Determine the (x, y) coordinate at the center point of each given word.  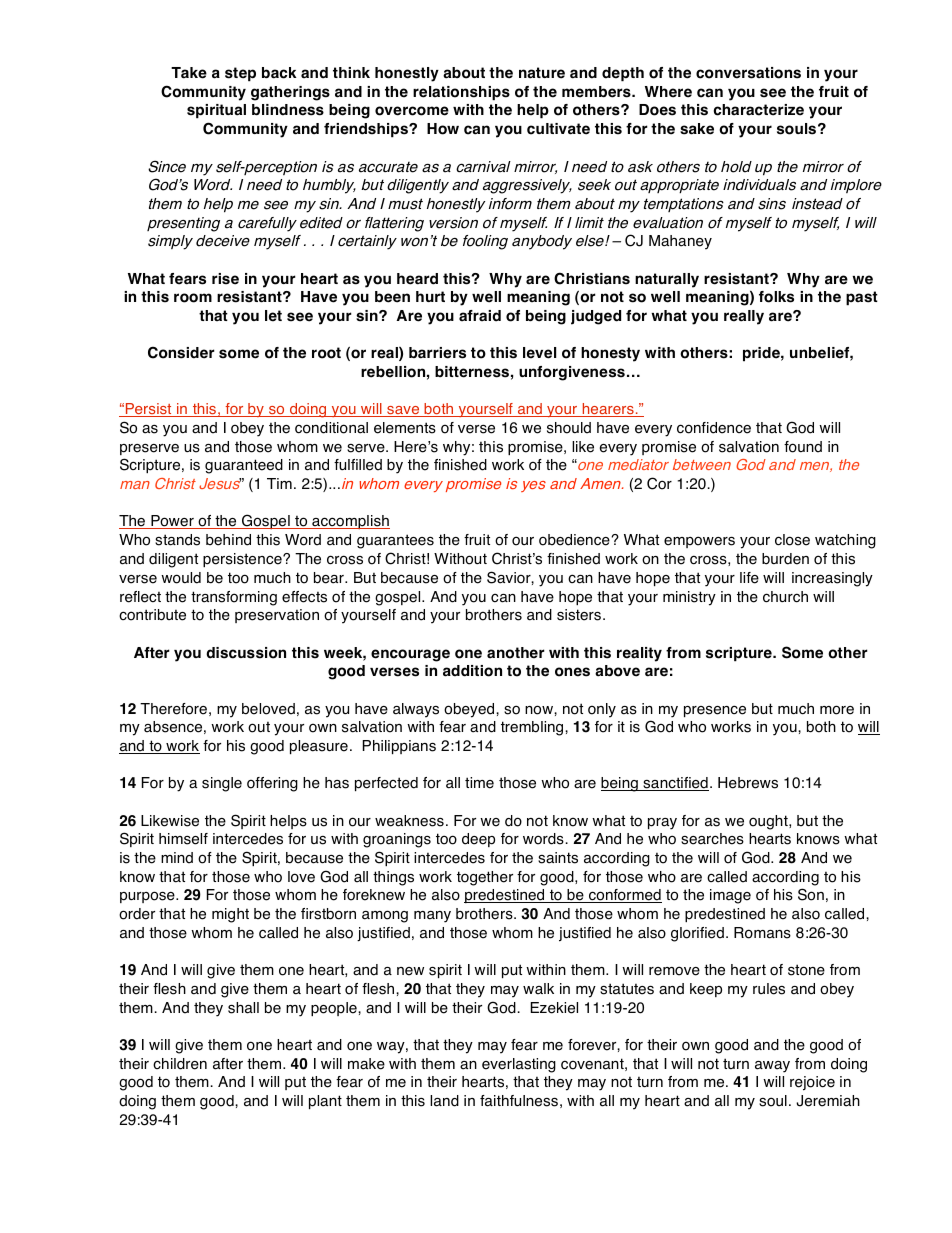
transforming (234, 598)
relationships (461, 93)
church (785, 597)
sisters (579, 615)
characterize (759, 110)
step (240, 74)
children (180, 1064)
